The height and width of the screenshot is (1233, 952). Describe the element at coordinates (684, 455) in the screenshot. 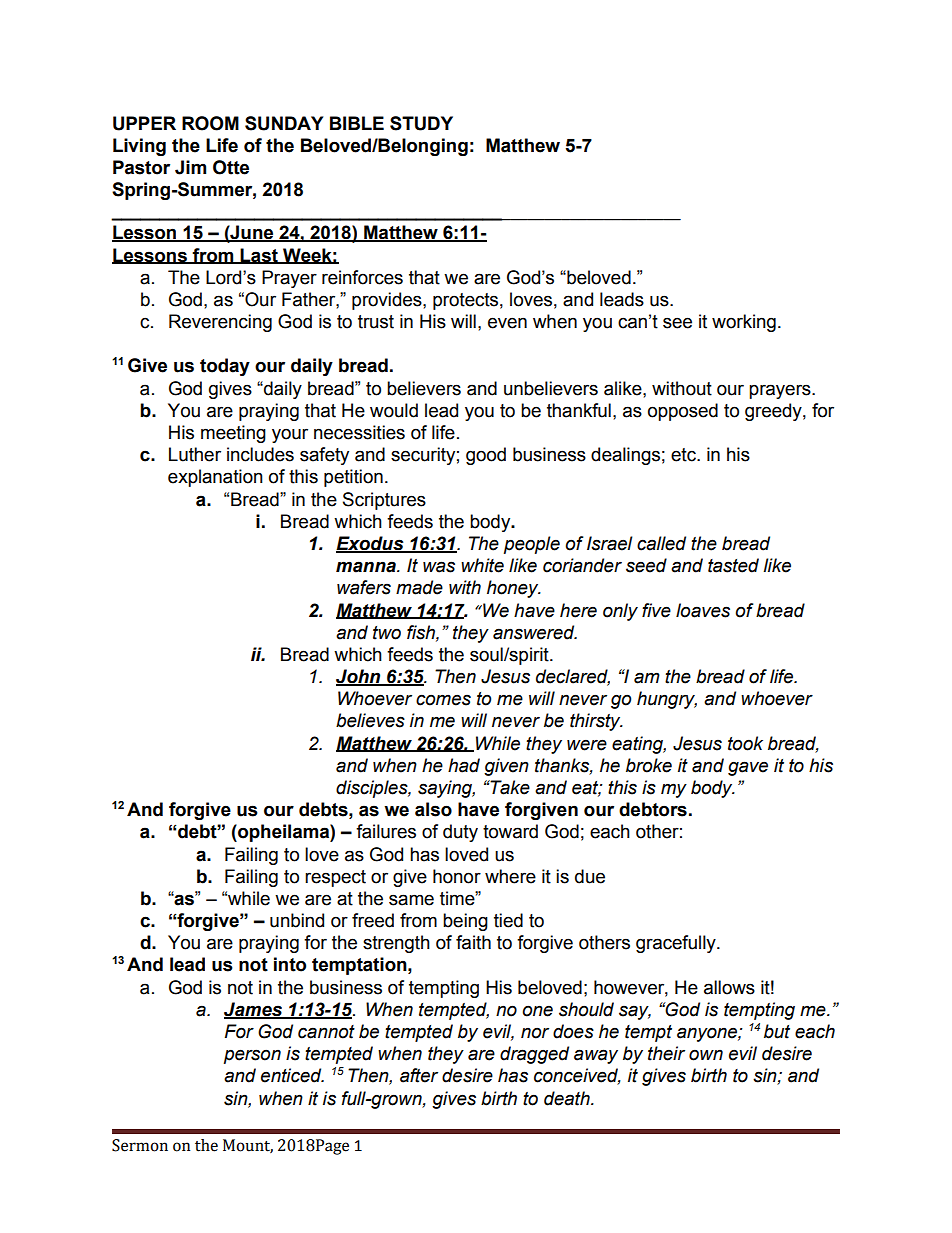

I see `etc` at that location.
